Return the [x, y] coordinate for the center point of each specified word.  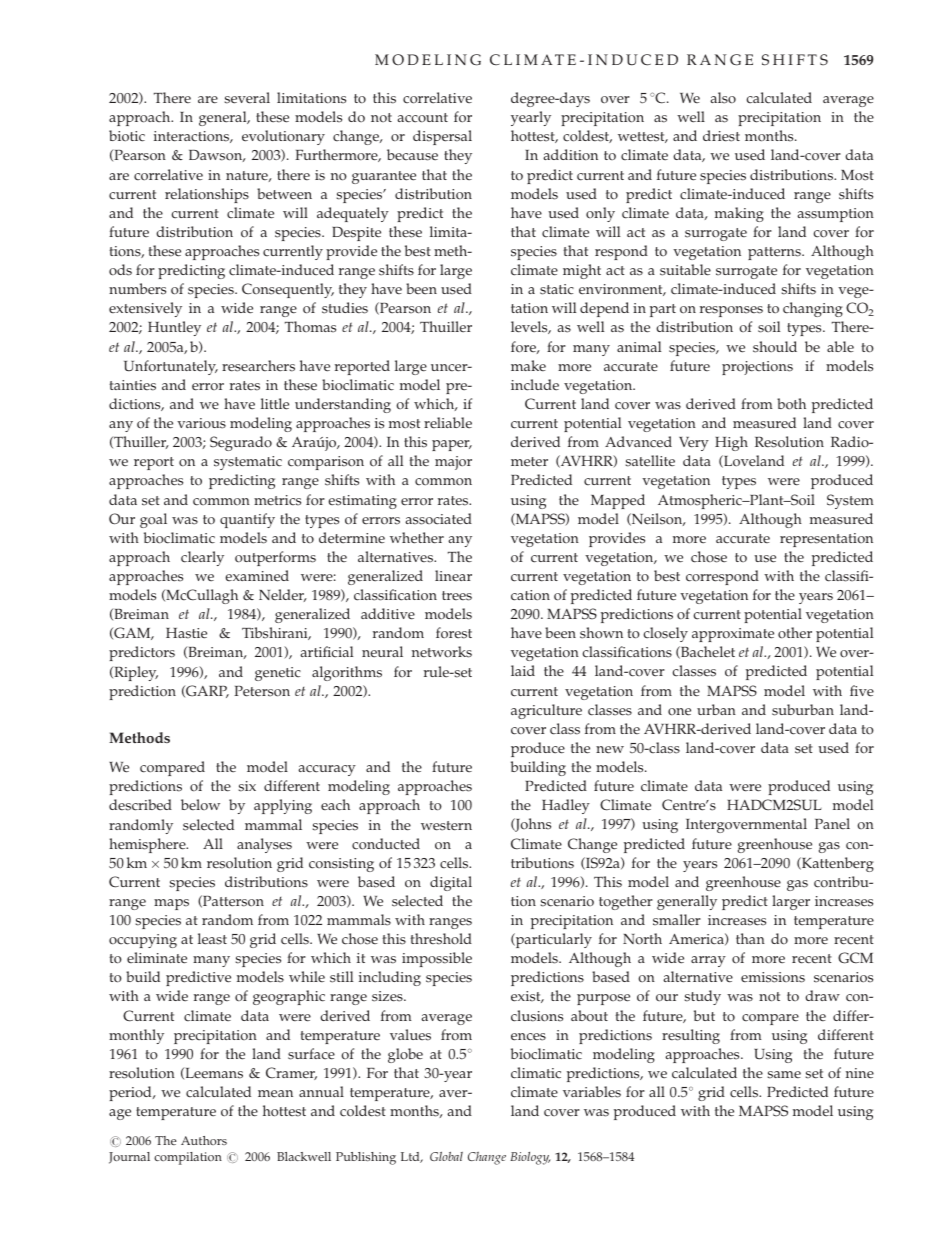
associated [438, 519]
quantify [247, 520]
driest [721, 136]
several [247, 98]
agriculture [546, 711]
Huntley [174, 328]
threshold [441, 939]
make [528, 365]
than [750, 938]
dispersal [442, 137]
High [731, 443]
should [775, 347]
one [679, 712]
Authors [204, 1140]
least [212, 939]
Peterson [262, 691]
